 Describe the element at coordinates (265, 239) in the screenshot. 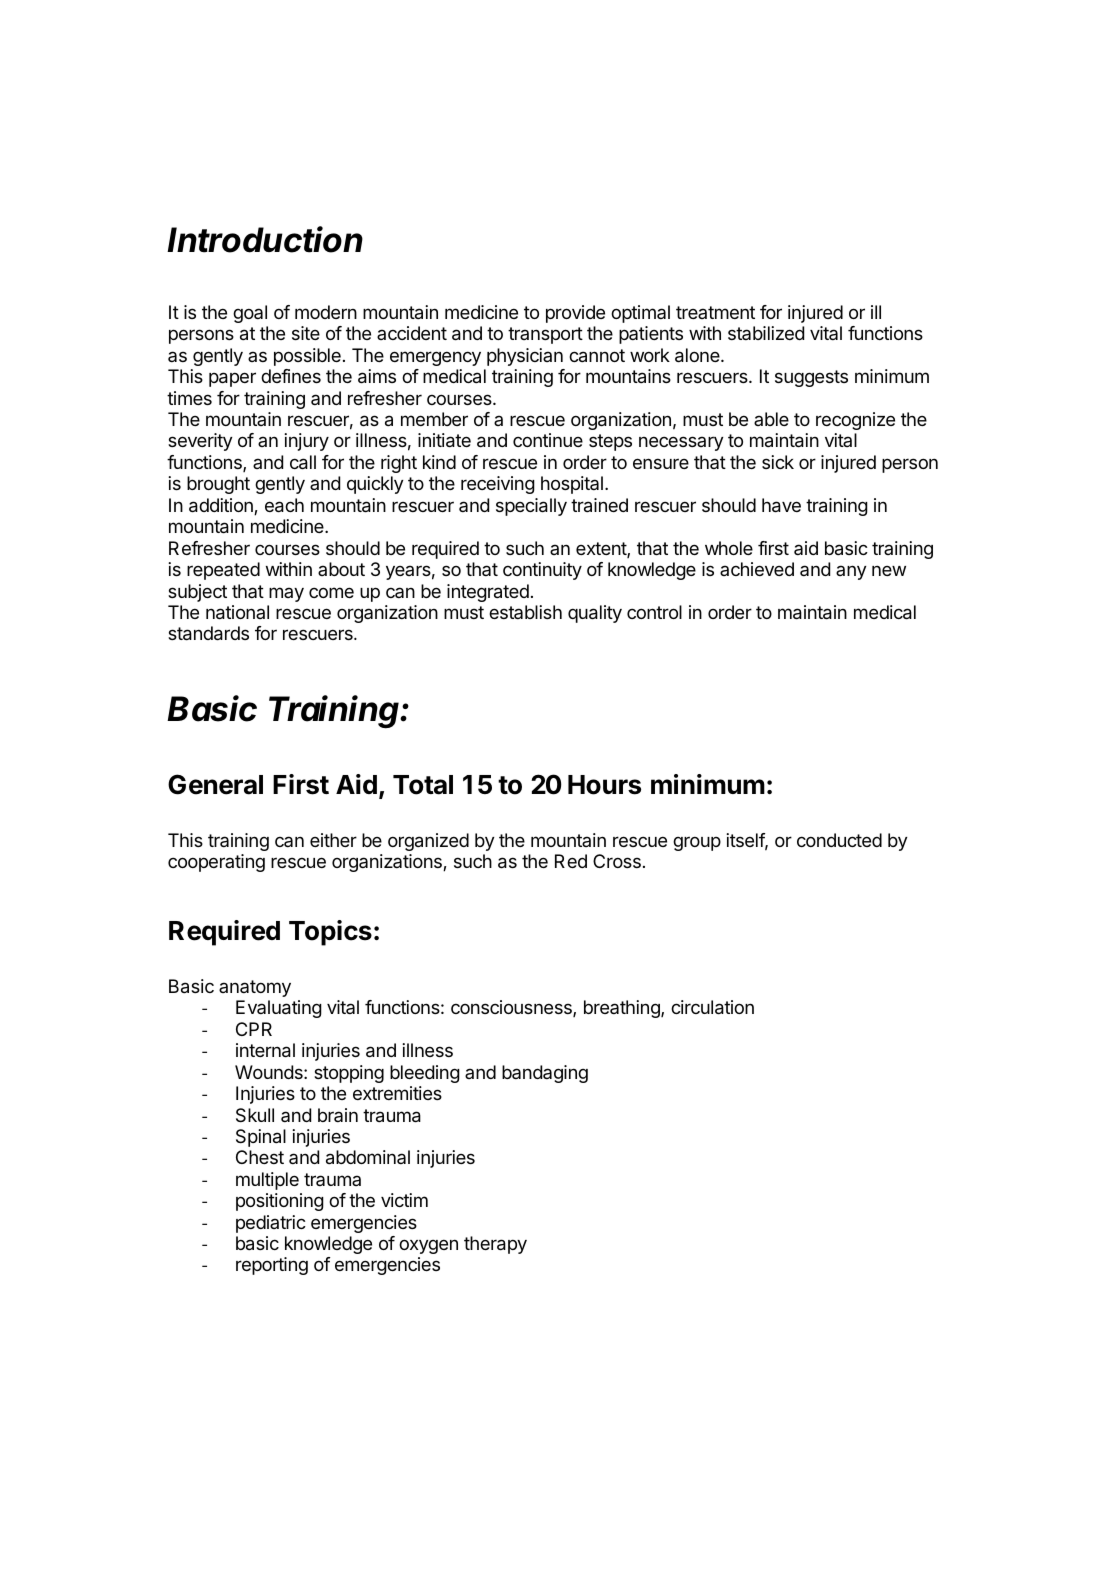

I see `Introduction` at that location.
